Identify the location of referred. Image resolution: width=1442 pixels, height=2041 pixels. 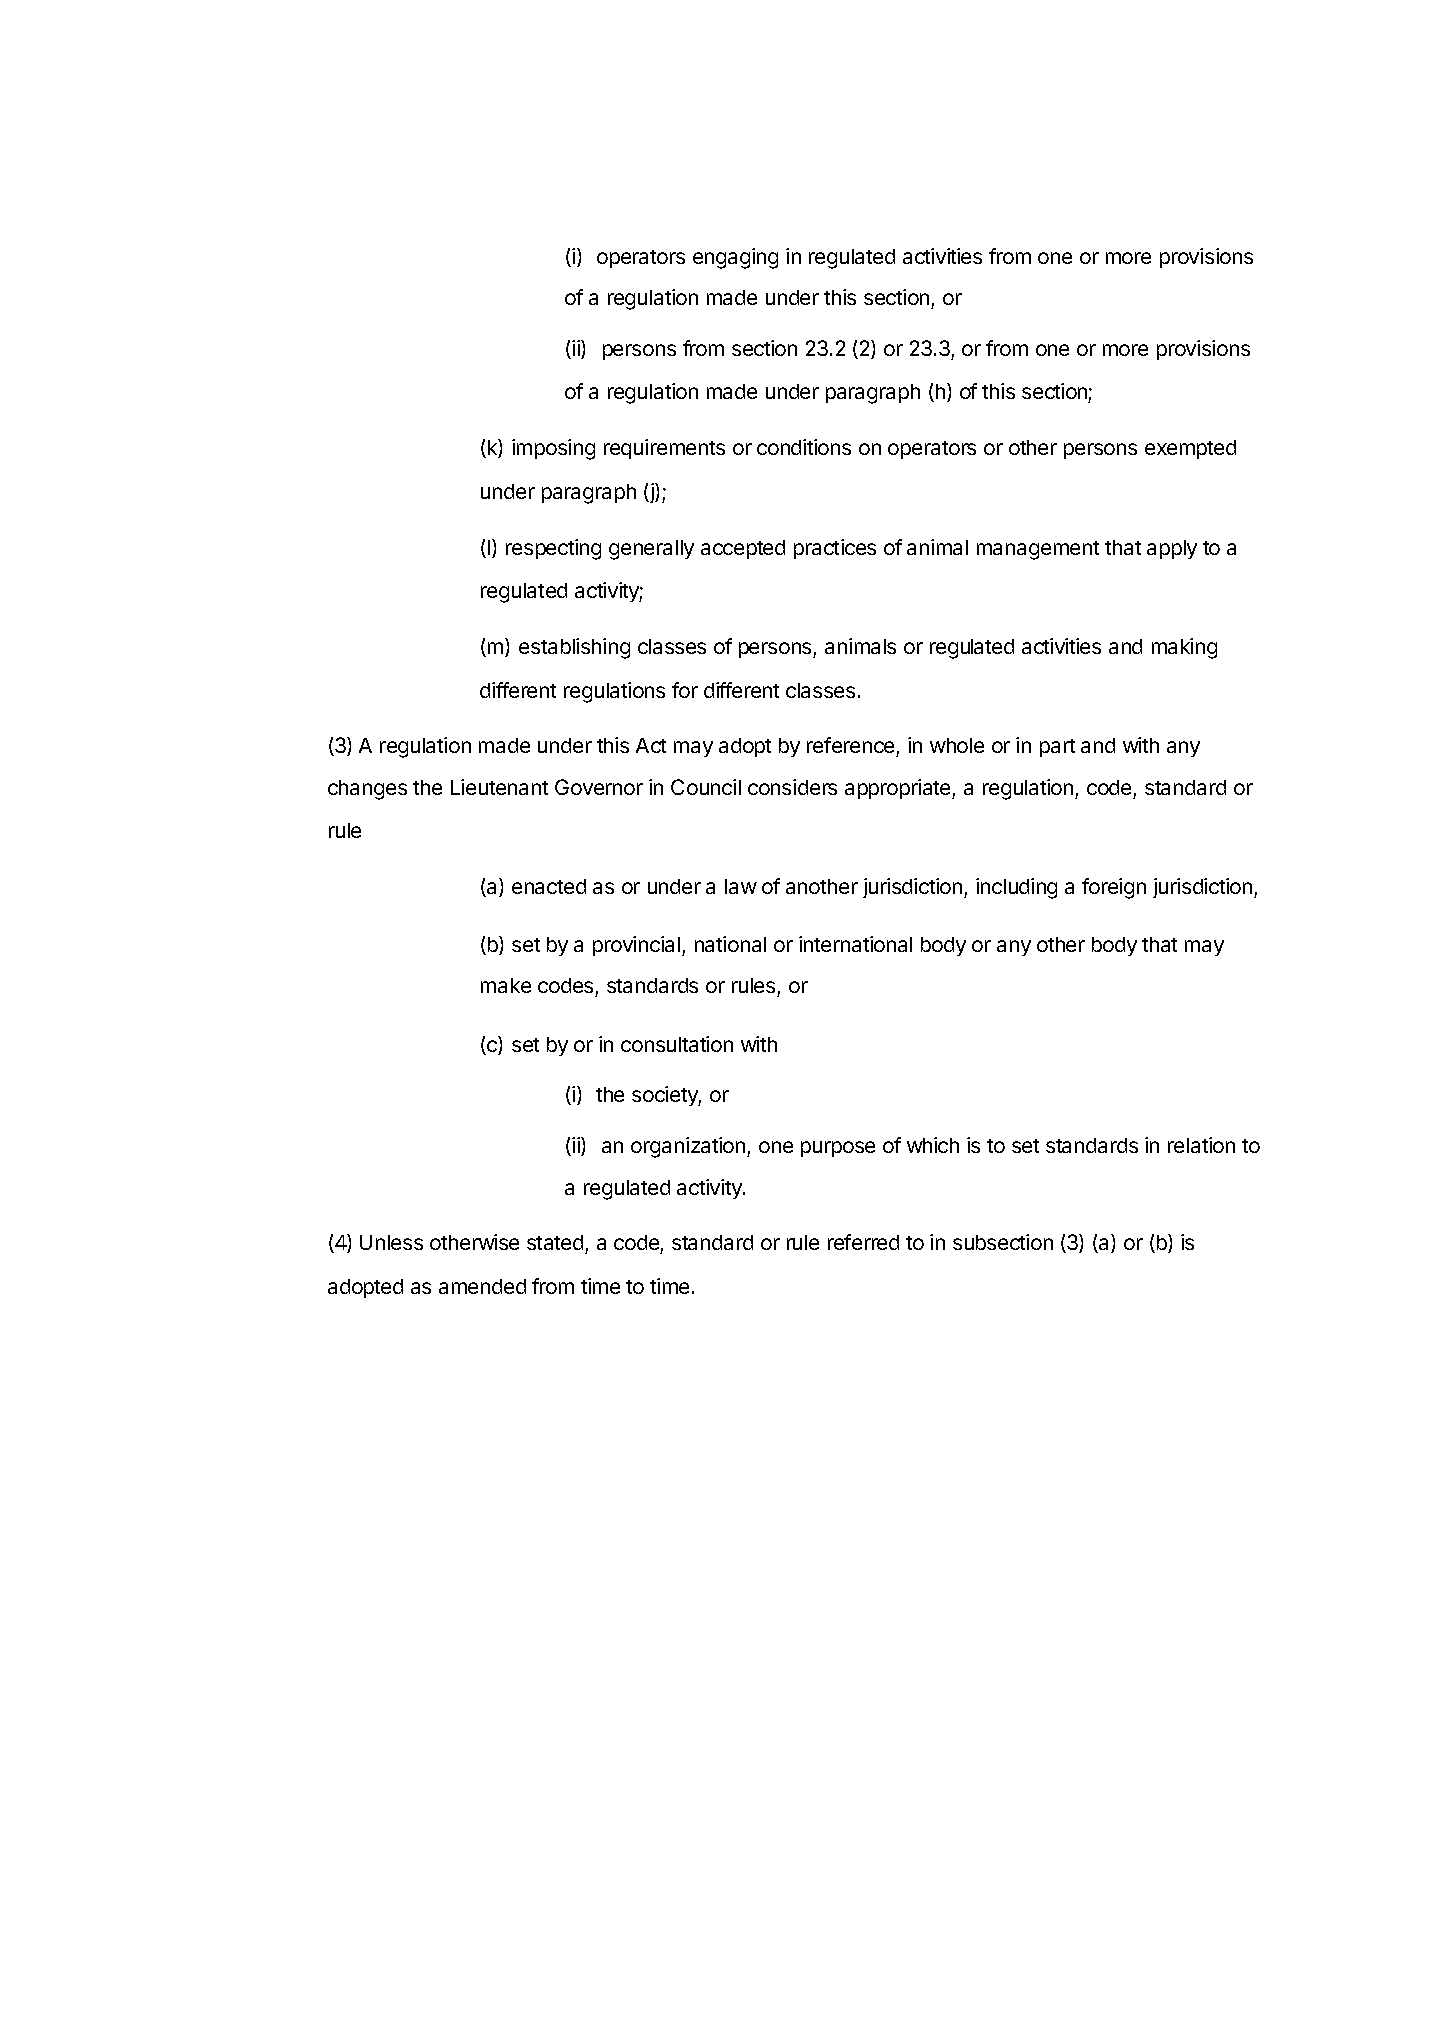
(863, 1242).
